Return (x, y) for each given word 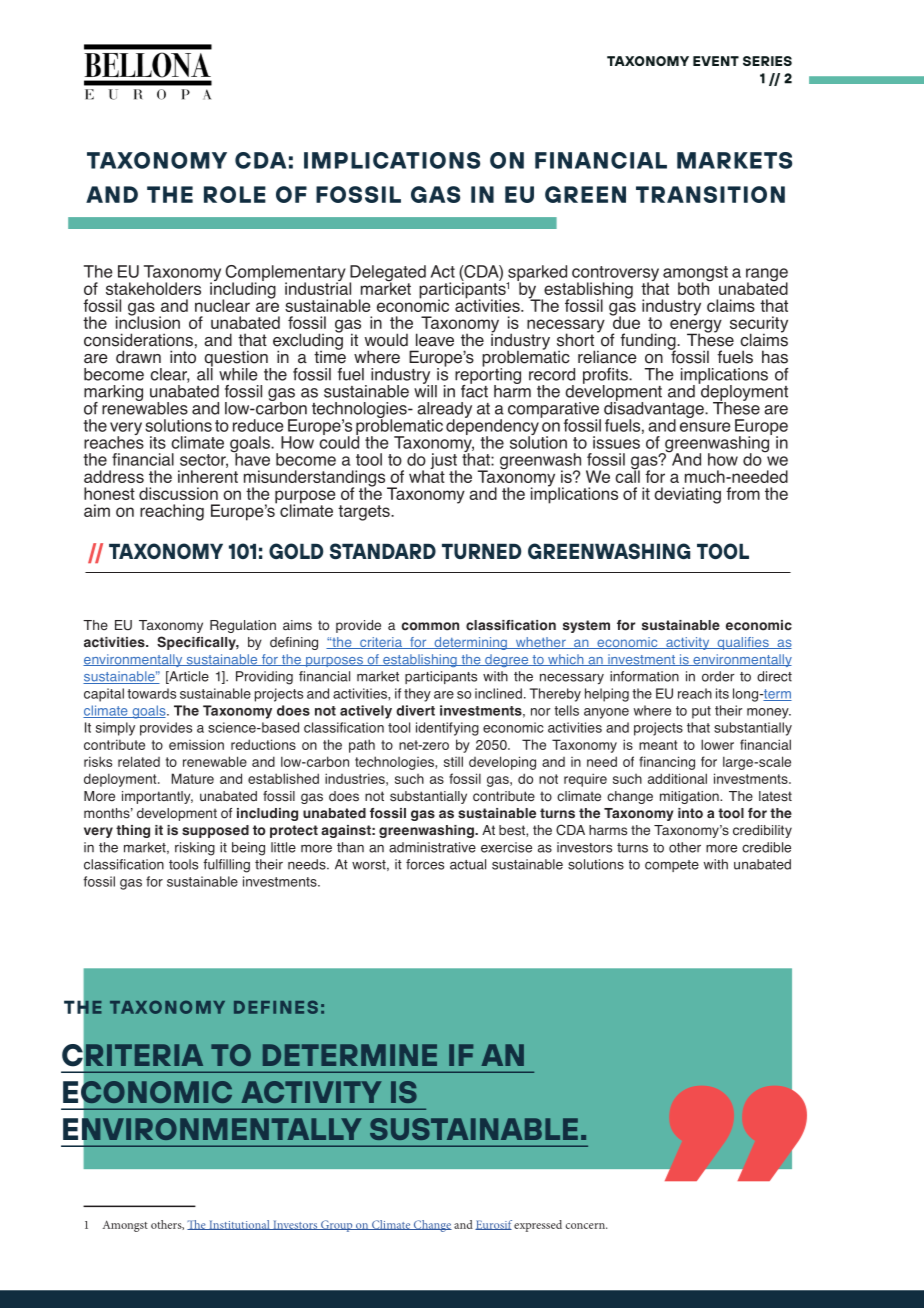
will (425, 390)
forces (425, 864)
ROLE (235, 194)
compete (672, 866)
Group (337, 1226)
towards (151, 693)
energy (696, 327)
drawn (138, 357)
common (430, 626)
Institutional (239, 1225)
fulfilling (226, 866)
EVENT (716, 61)
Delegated (387, 274)
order (718, 676)
